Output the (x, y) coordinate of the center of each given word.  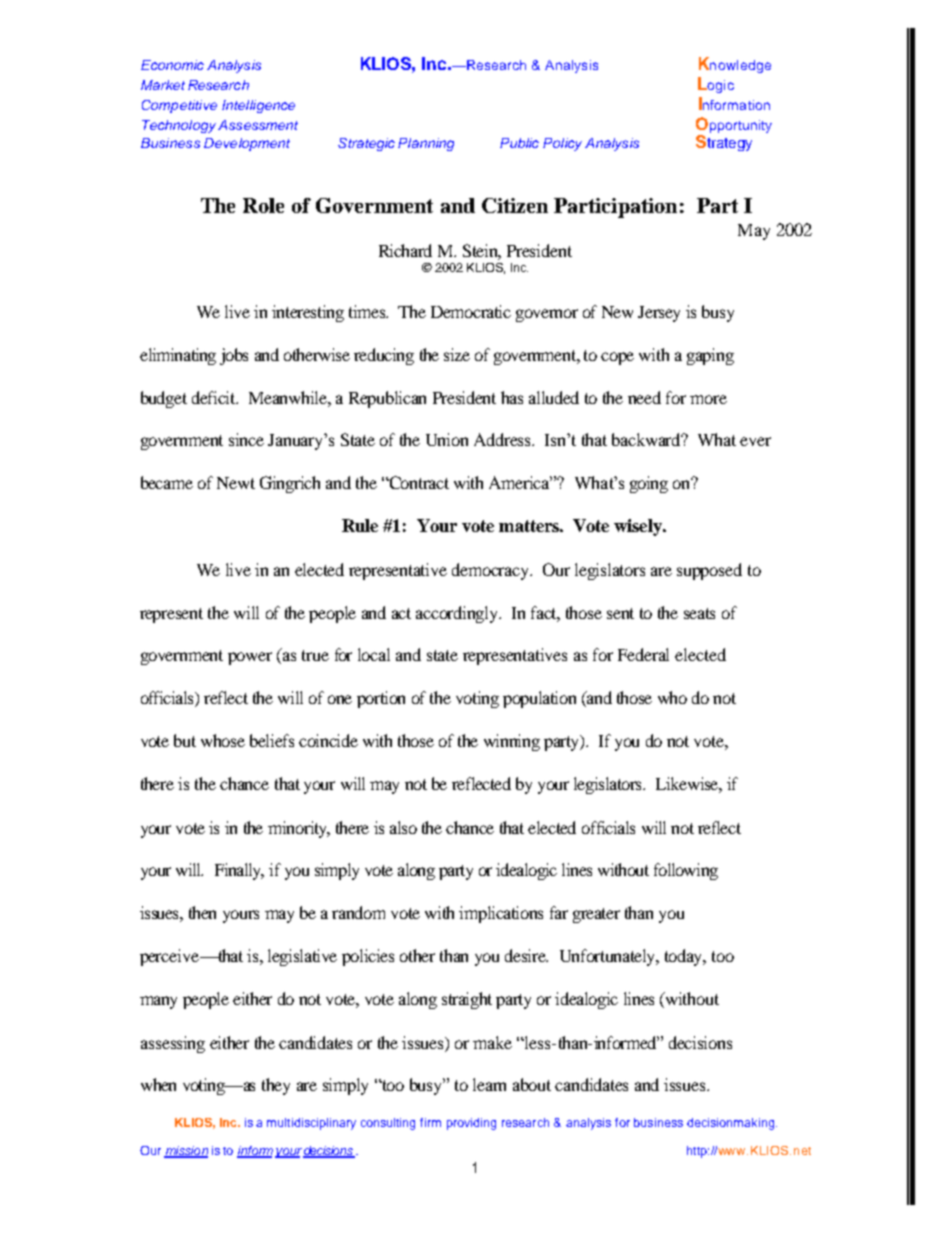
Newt (236, 483)
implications (501, 914)
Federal (643, 654)
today (685, 957)
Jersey (659, 314)
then (202, 912)
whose (223, 740)
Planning (426, 144)
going (649, 484)
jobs (234, 356)
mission (186, 1151)
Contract (418, 482)
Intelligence (258, 106)
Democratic (471, 311)
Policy (562, 144)
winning (512, 742)
